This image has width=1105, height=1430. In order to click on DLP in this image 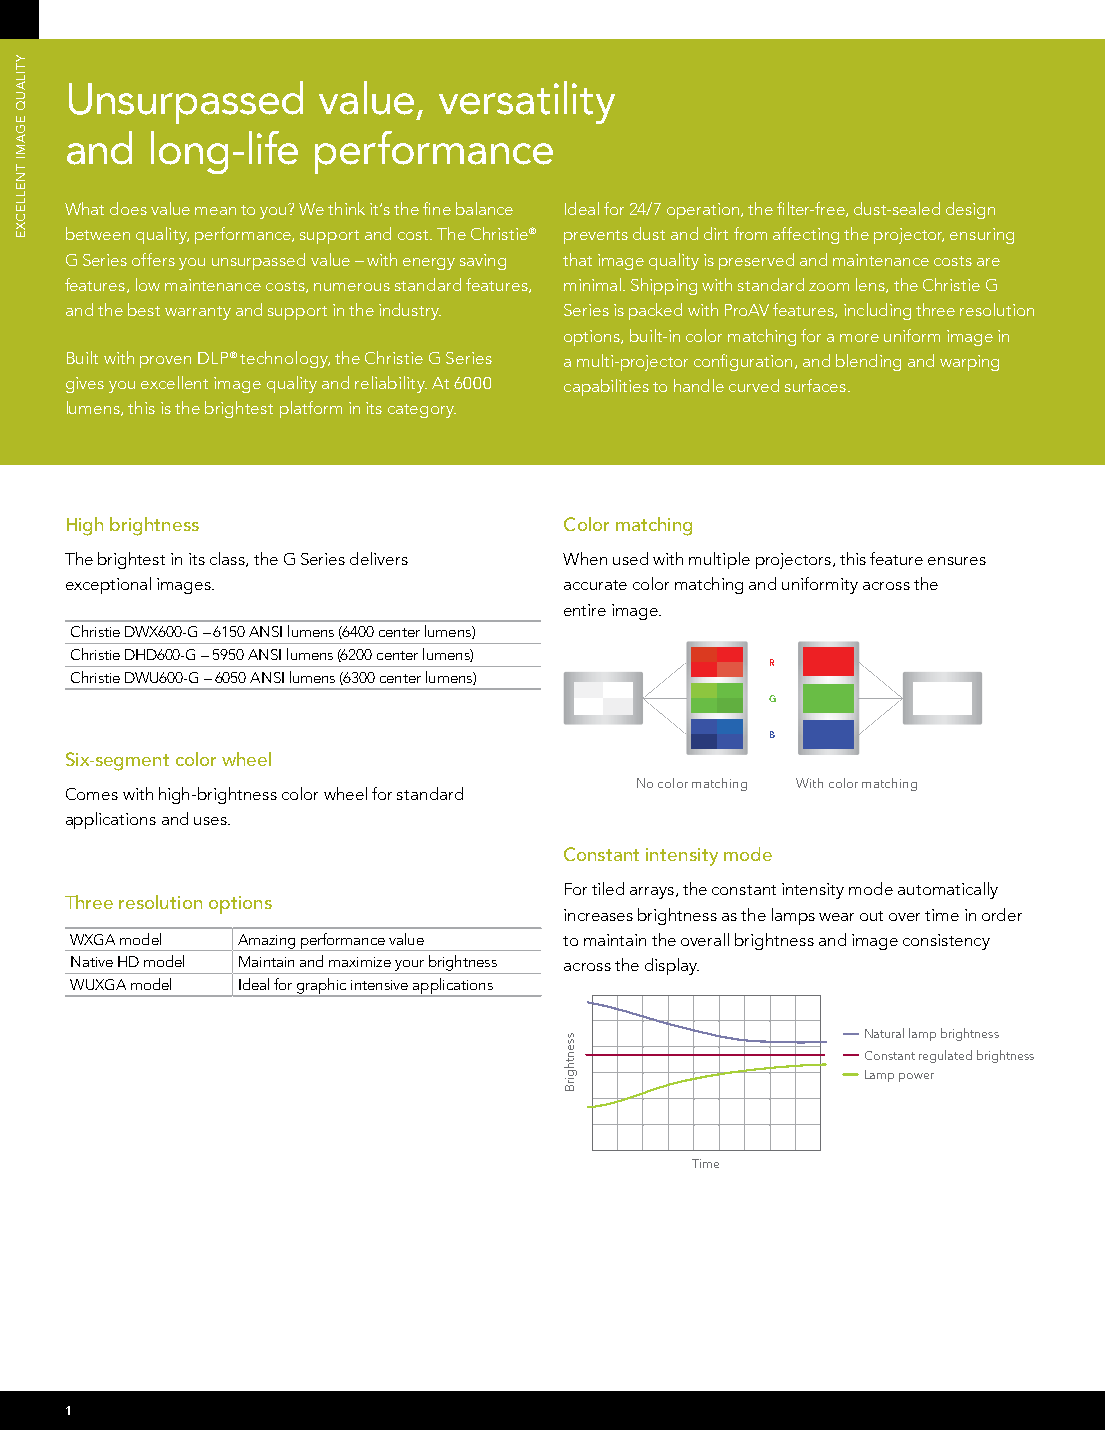, I will do `click(213, 358)`.
